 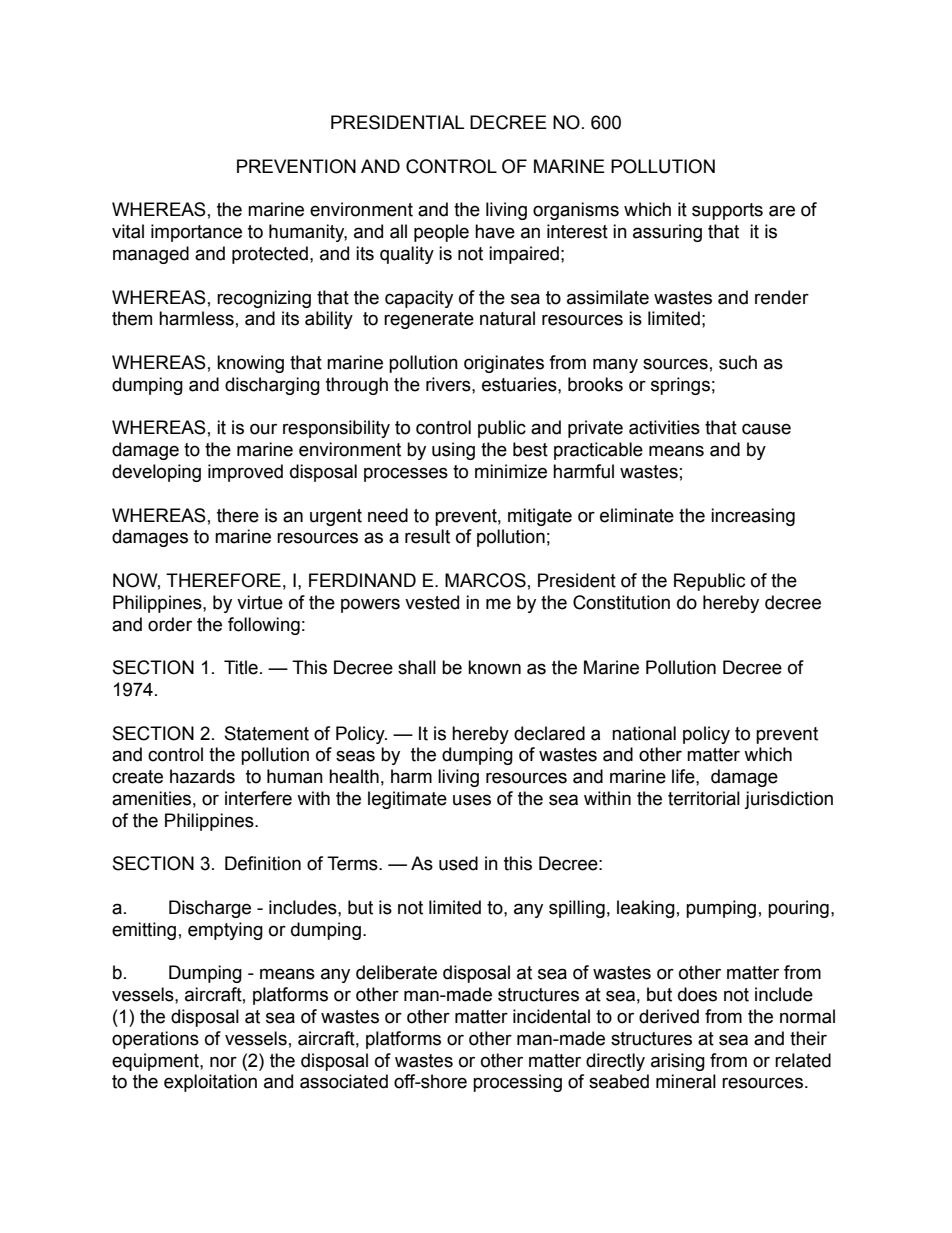 I want to click on exploitation, so click(x=210, y=1083).
